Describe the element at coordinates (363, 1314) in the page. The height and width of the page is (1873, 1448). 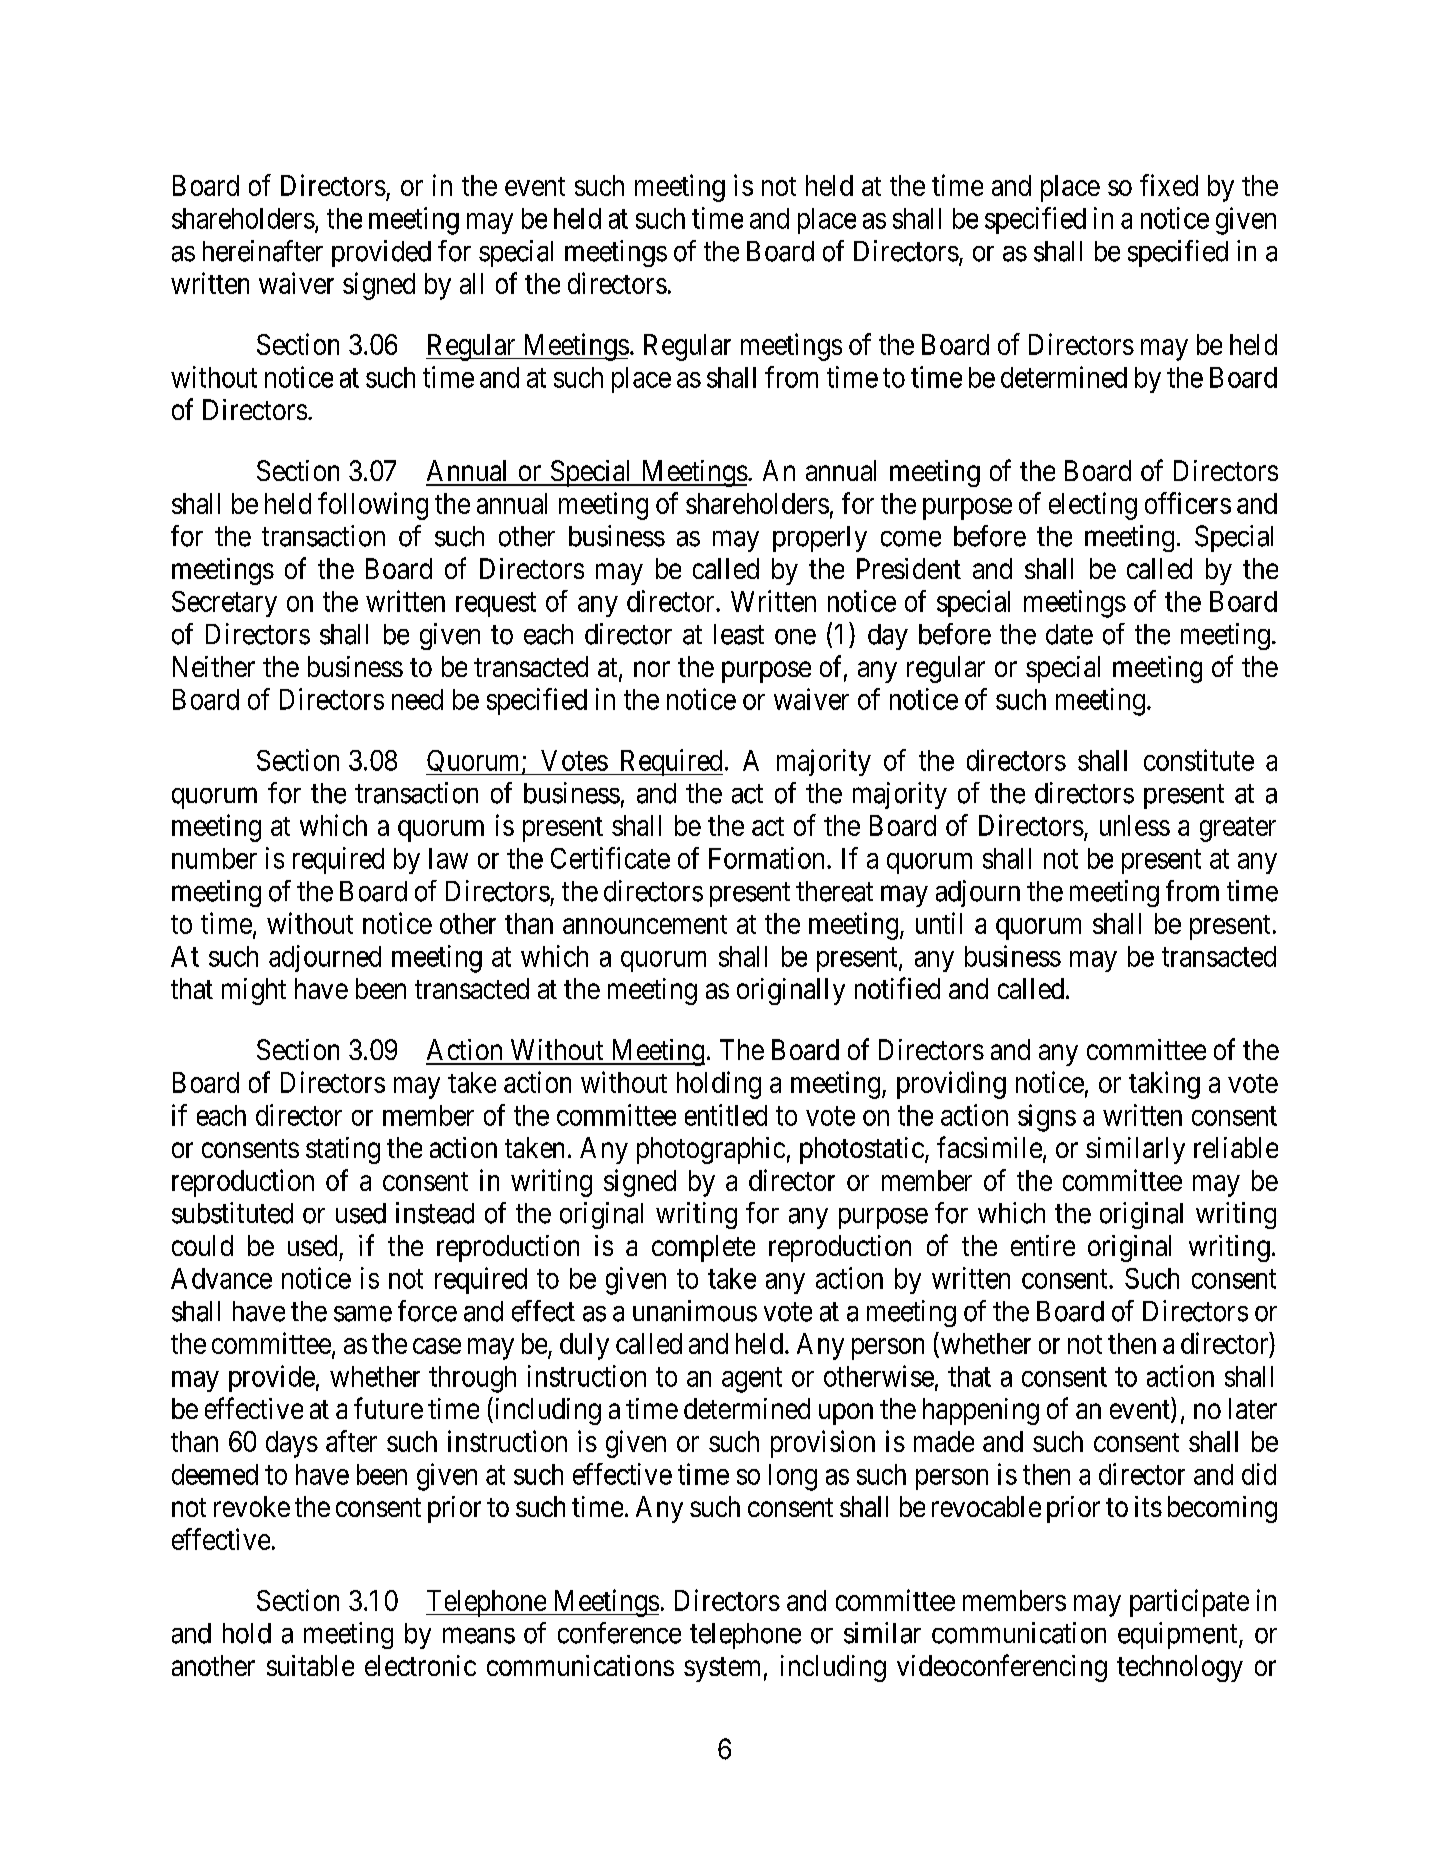
I see `same` at that location.
